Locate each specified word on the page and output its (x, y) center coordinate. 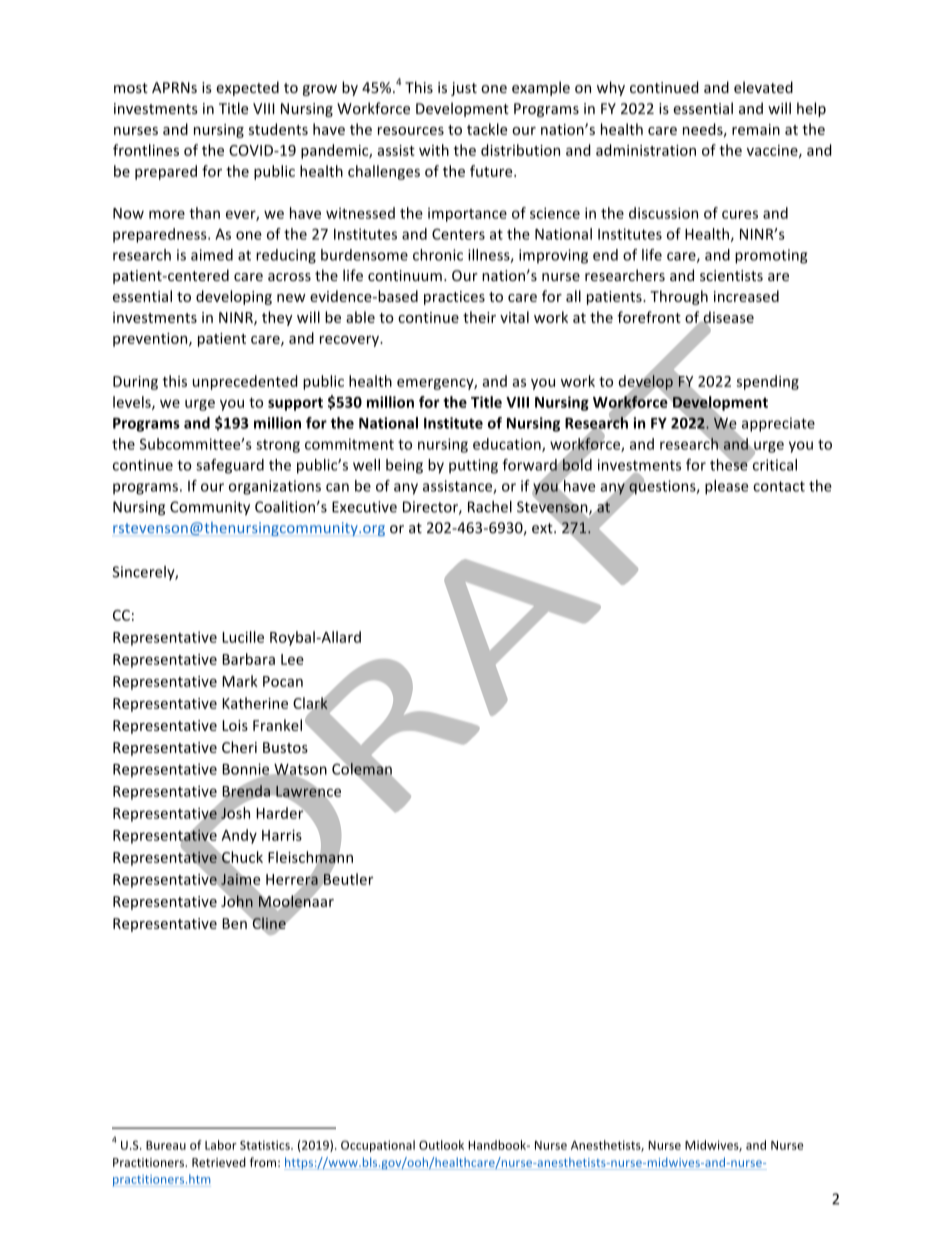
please (726, 487)
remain (756, 129)
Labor (221, 1145)
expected (247, 88)
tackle (487, 129)
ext (543, 528)
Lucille (243, 637)
